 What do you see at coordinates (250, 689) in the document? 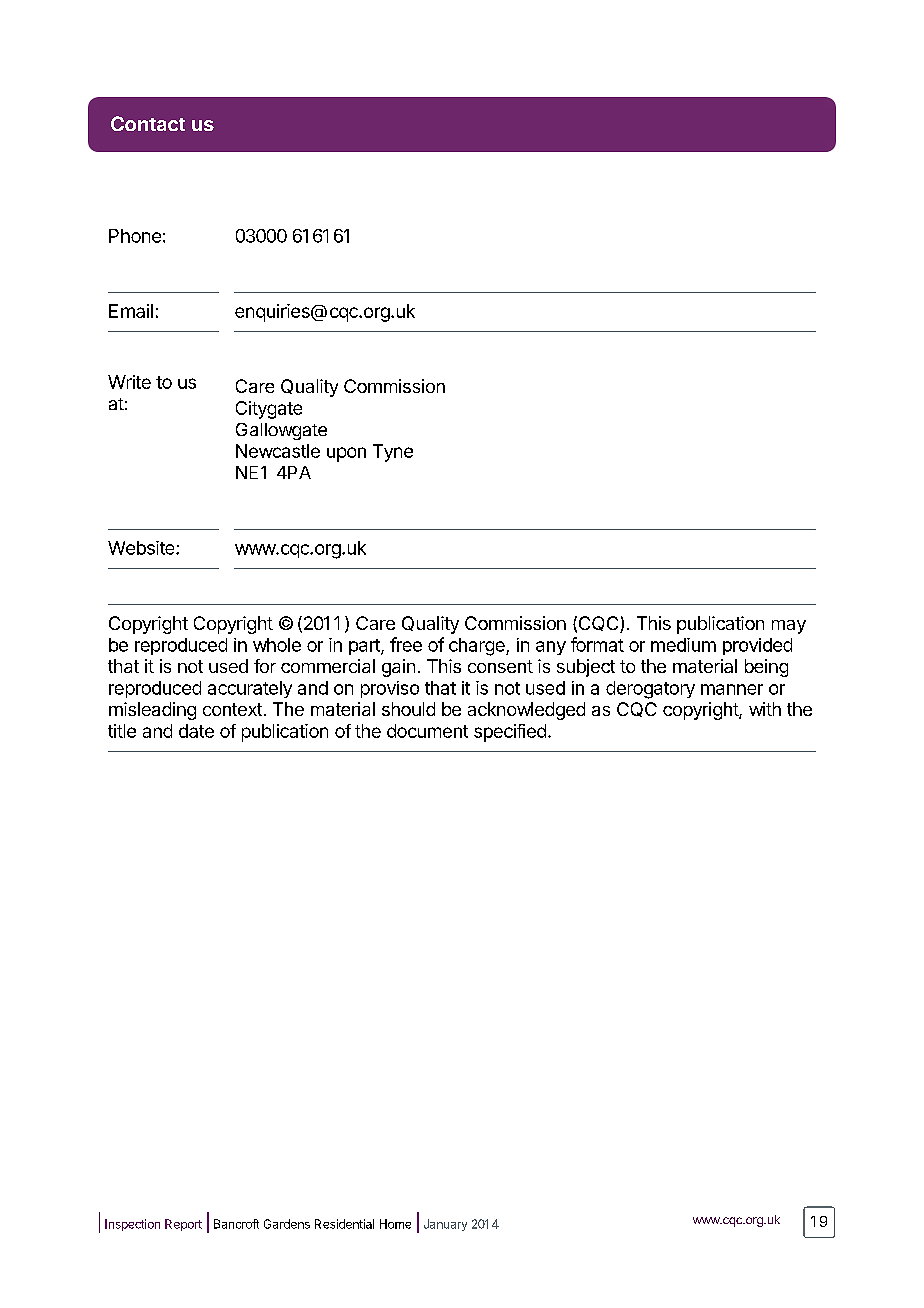
I see `accurately` at bounding box center [250, 689].
